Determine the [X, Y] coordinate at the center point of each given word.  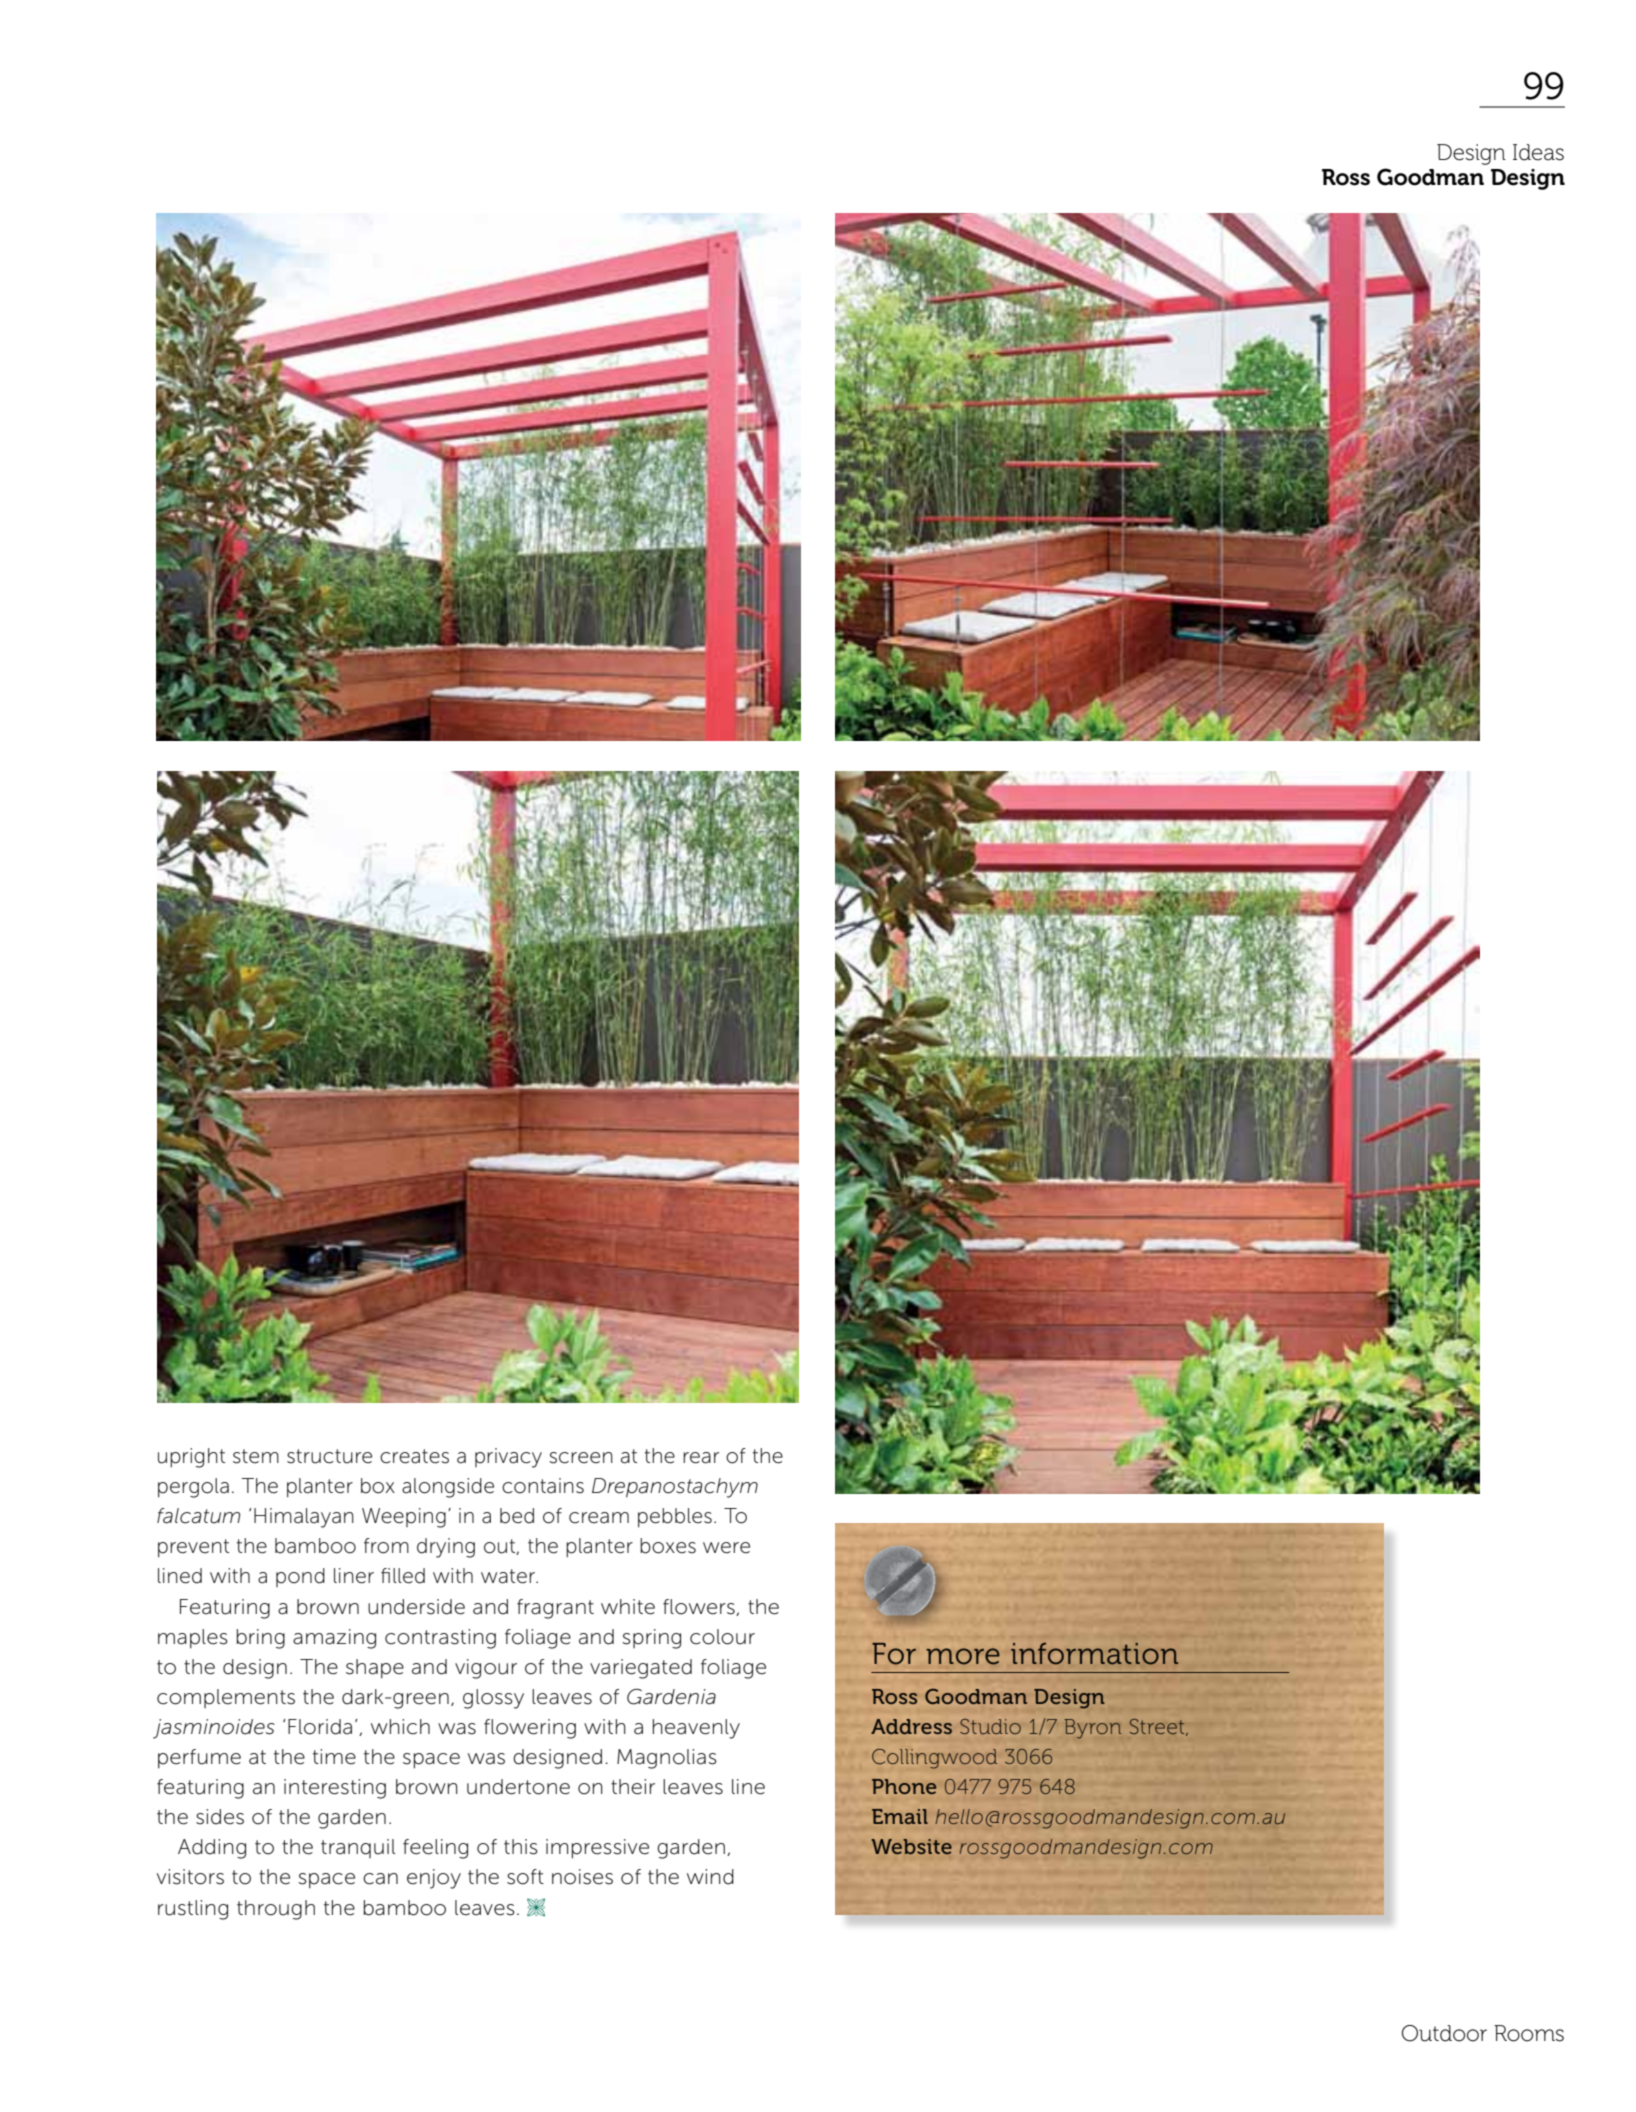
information [1094, 1654]
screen [581, 1458]
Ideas [1538, 152]
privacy [508, 1458]
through [276, 1910]
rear [701, 1458]
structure [329, 1456]
